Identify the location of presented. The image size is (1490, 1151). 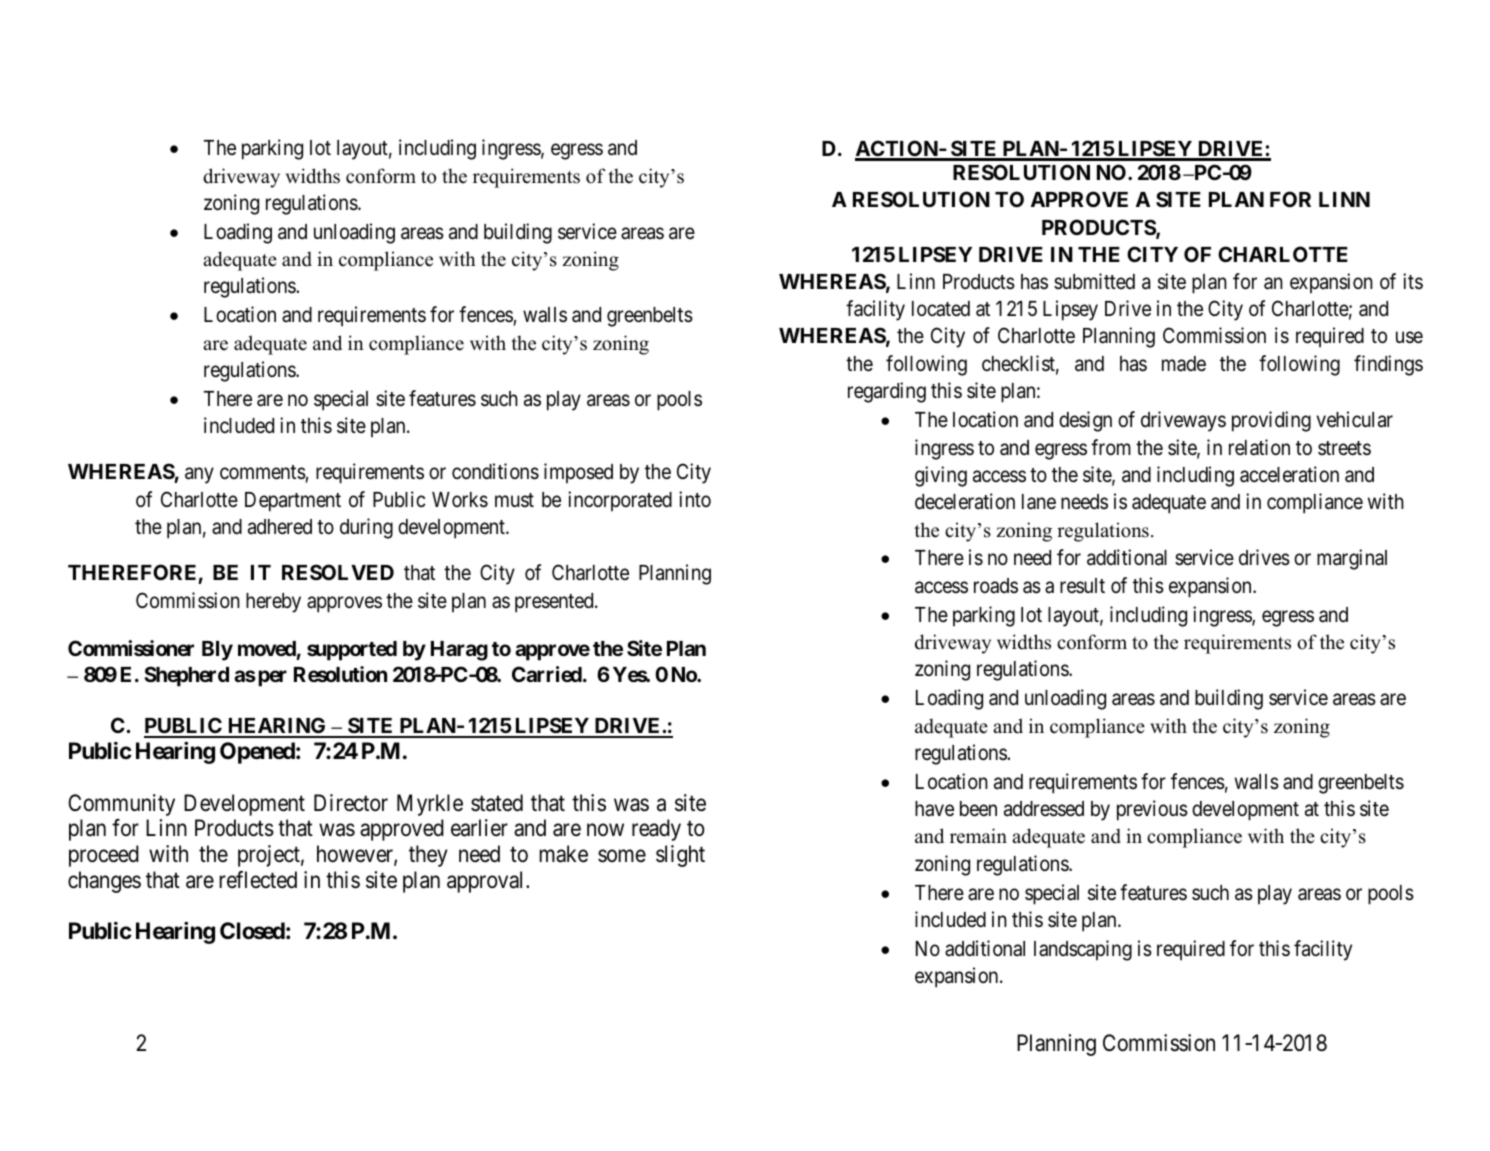
(555, 603).
